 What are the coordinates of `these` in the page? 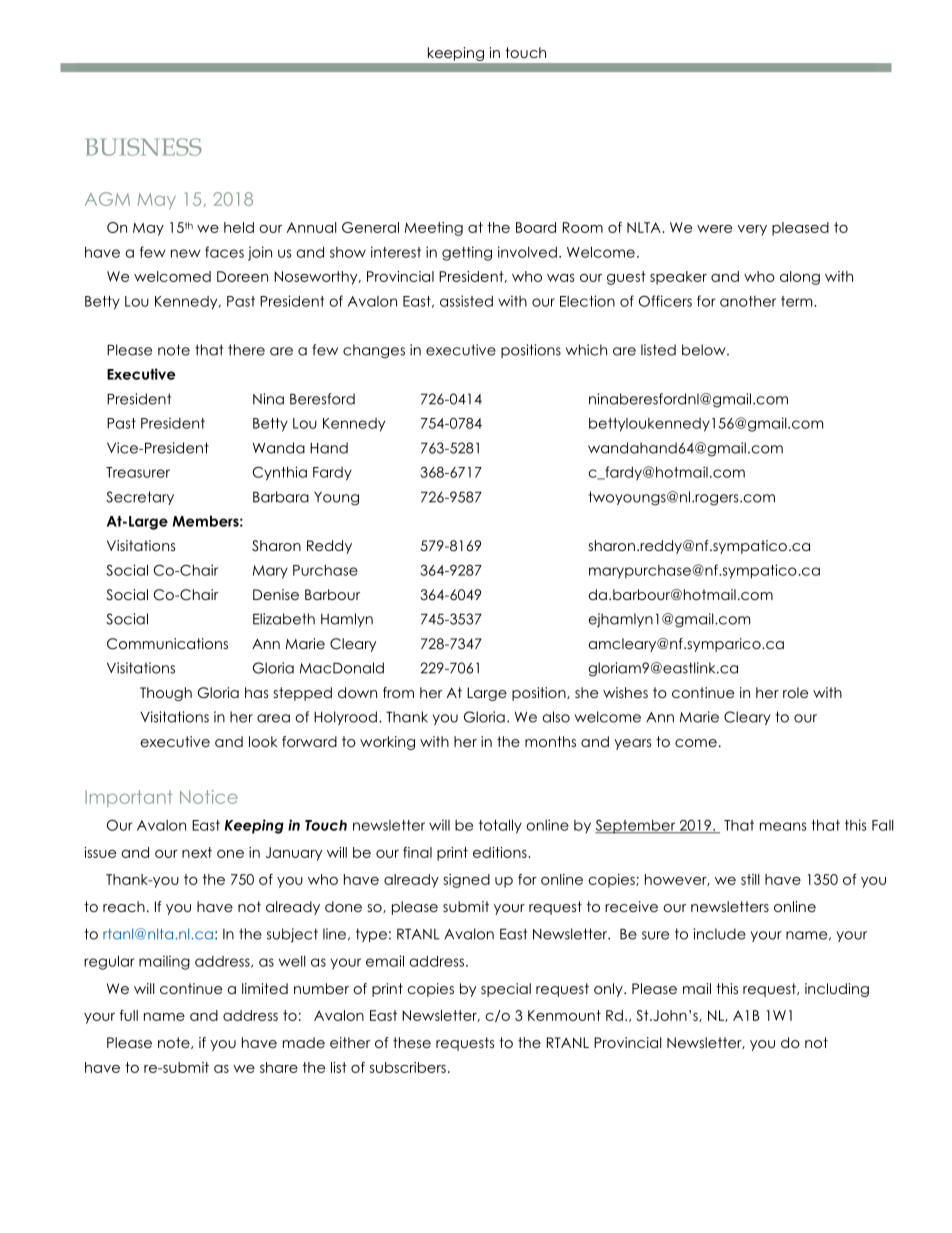 It's located at (412, 1042).
